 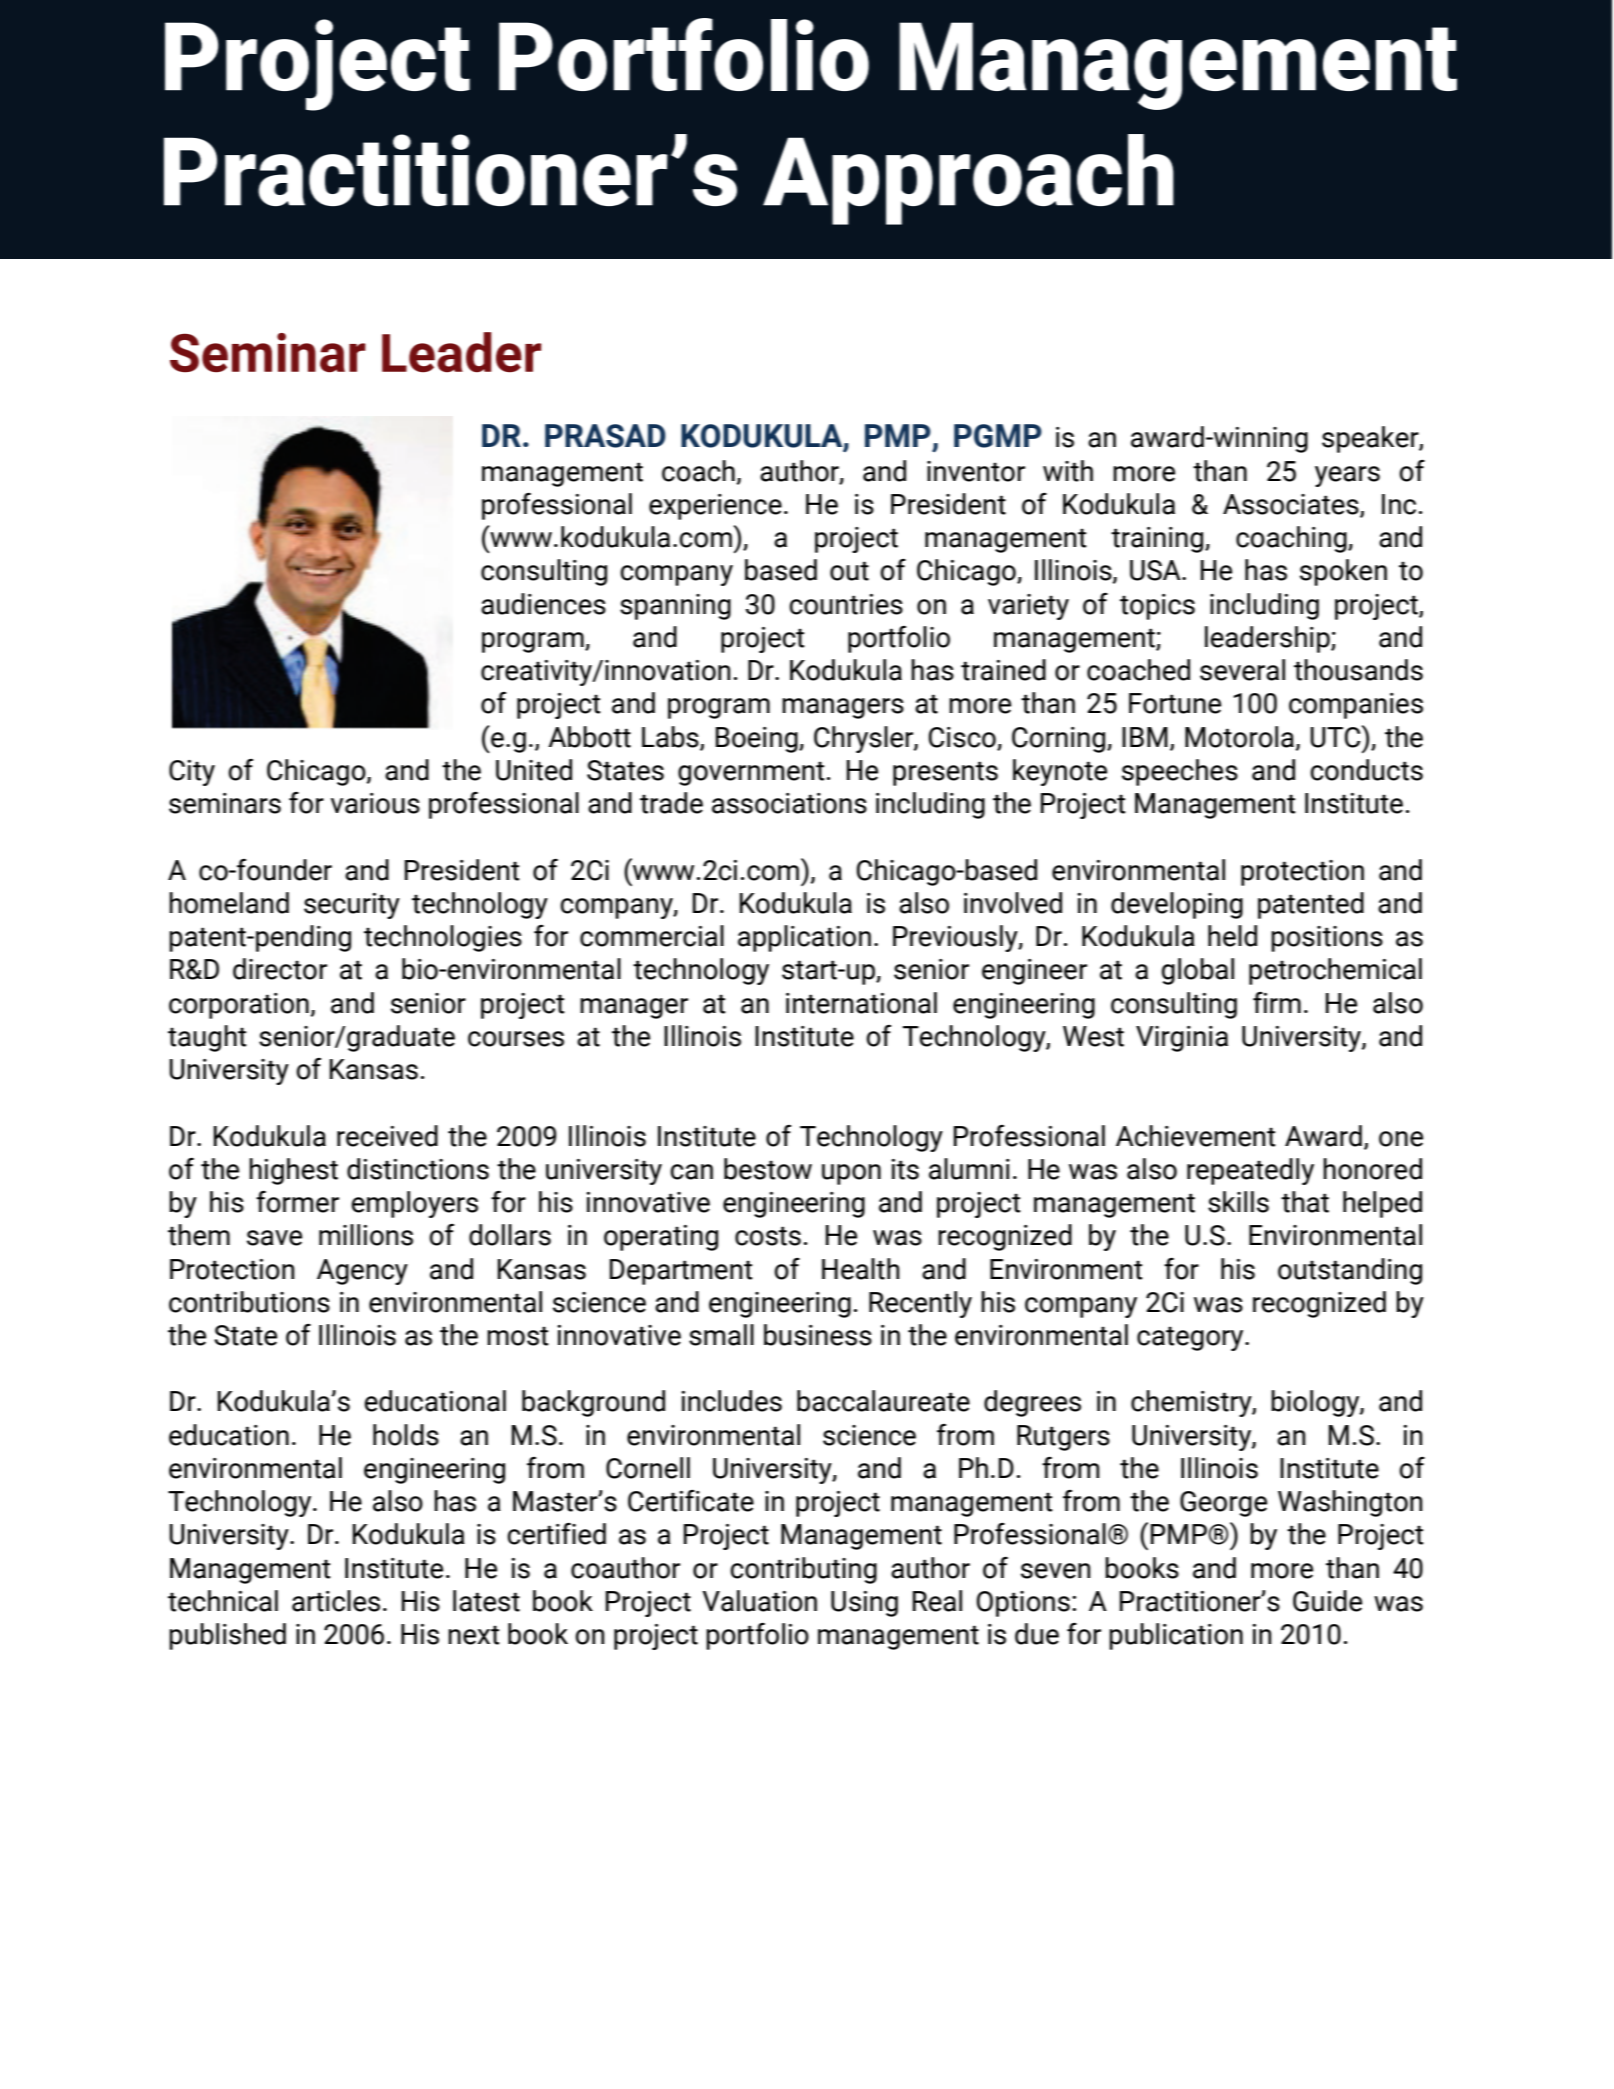 I want to click on training, so click(x=1158, y=540).
